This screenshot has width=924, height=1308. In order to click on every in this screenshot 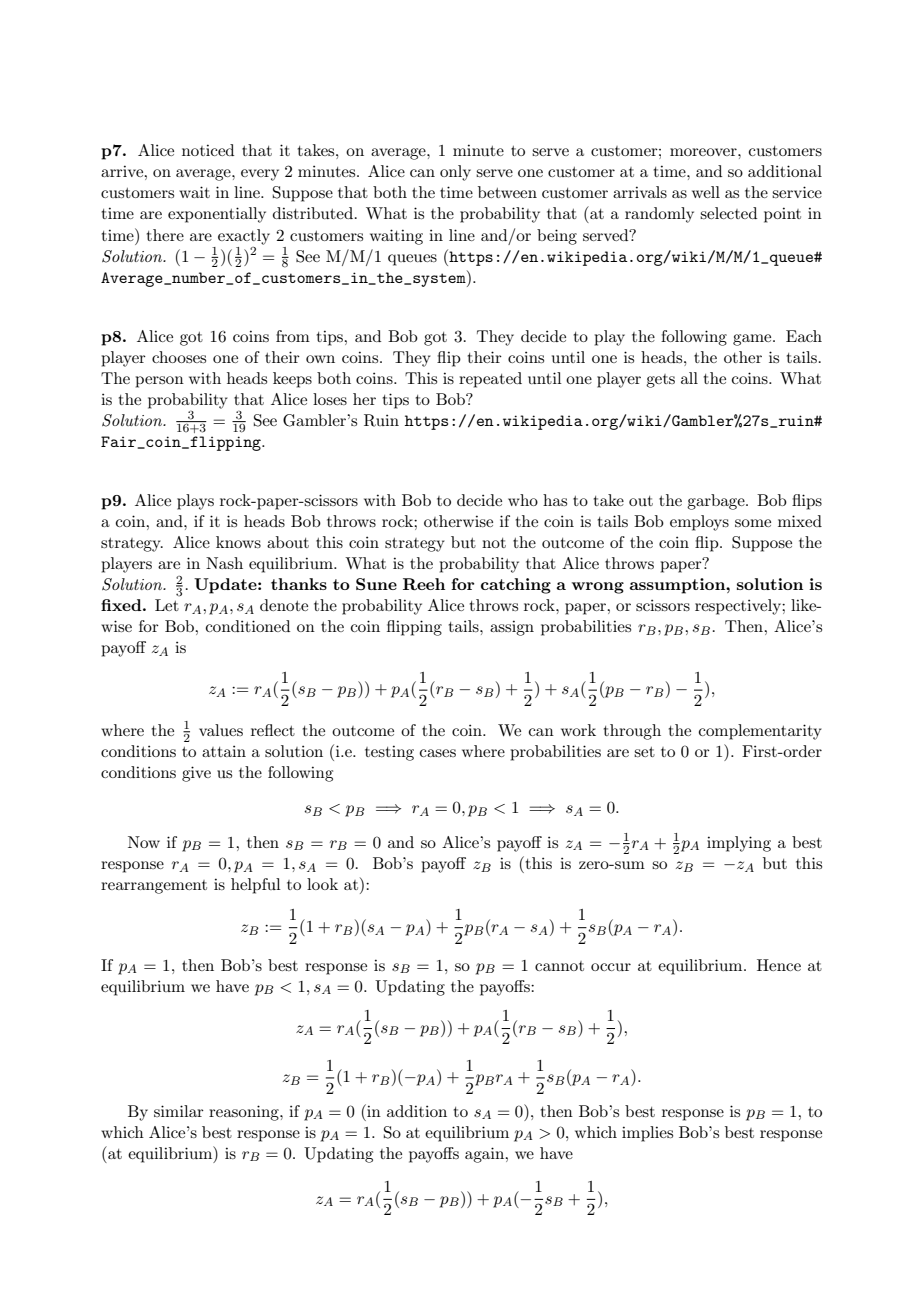, I will do `click(260, 175)`.
